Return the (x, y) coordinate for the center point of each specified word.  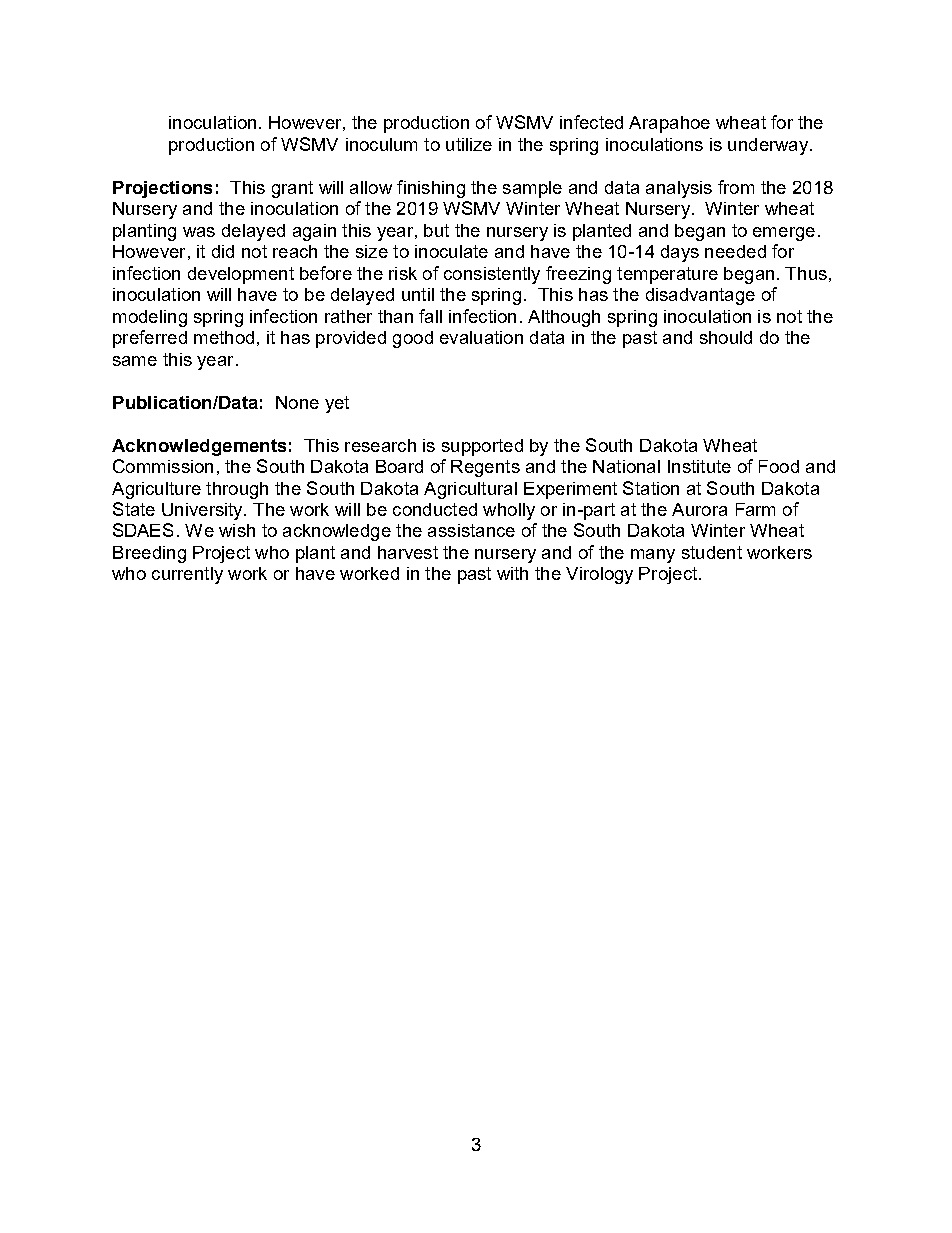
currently (187, 575)
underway (769, 146)
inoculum (381, 144)
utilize (469, 144)
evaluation (481, 337)
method (224, 337)
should (726, 337)
